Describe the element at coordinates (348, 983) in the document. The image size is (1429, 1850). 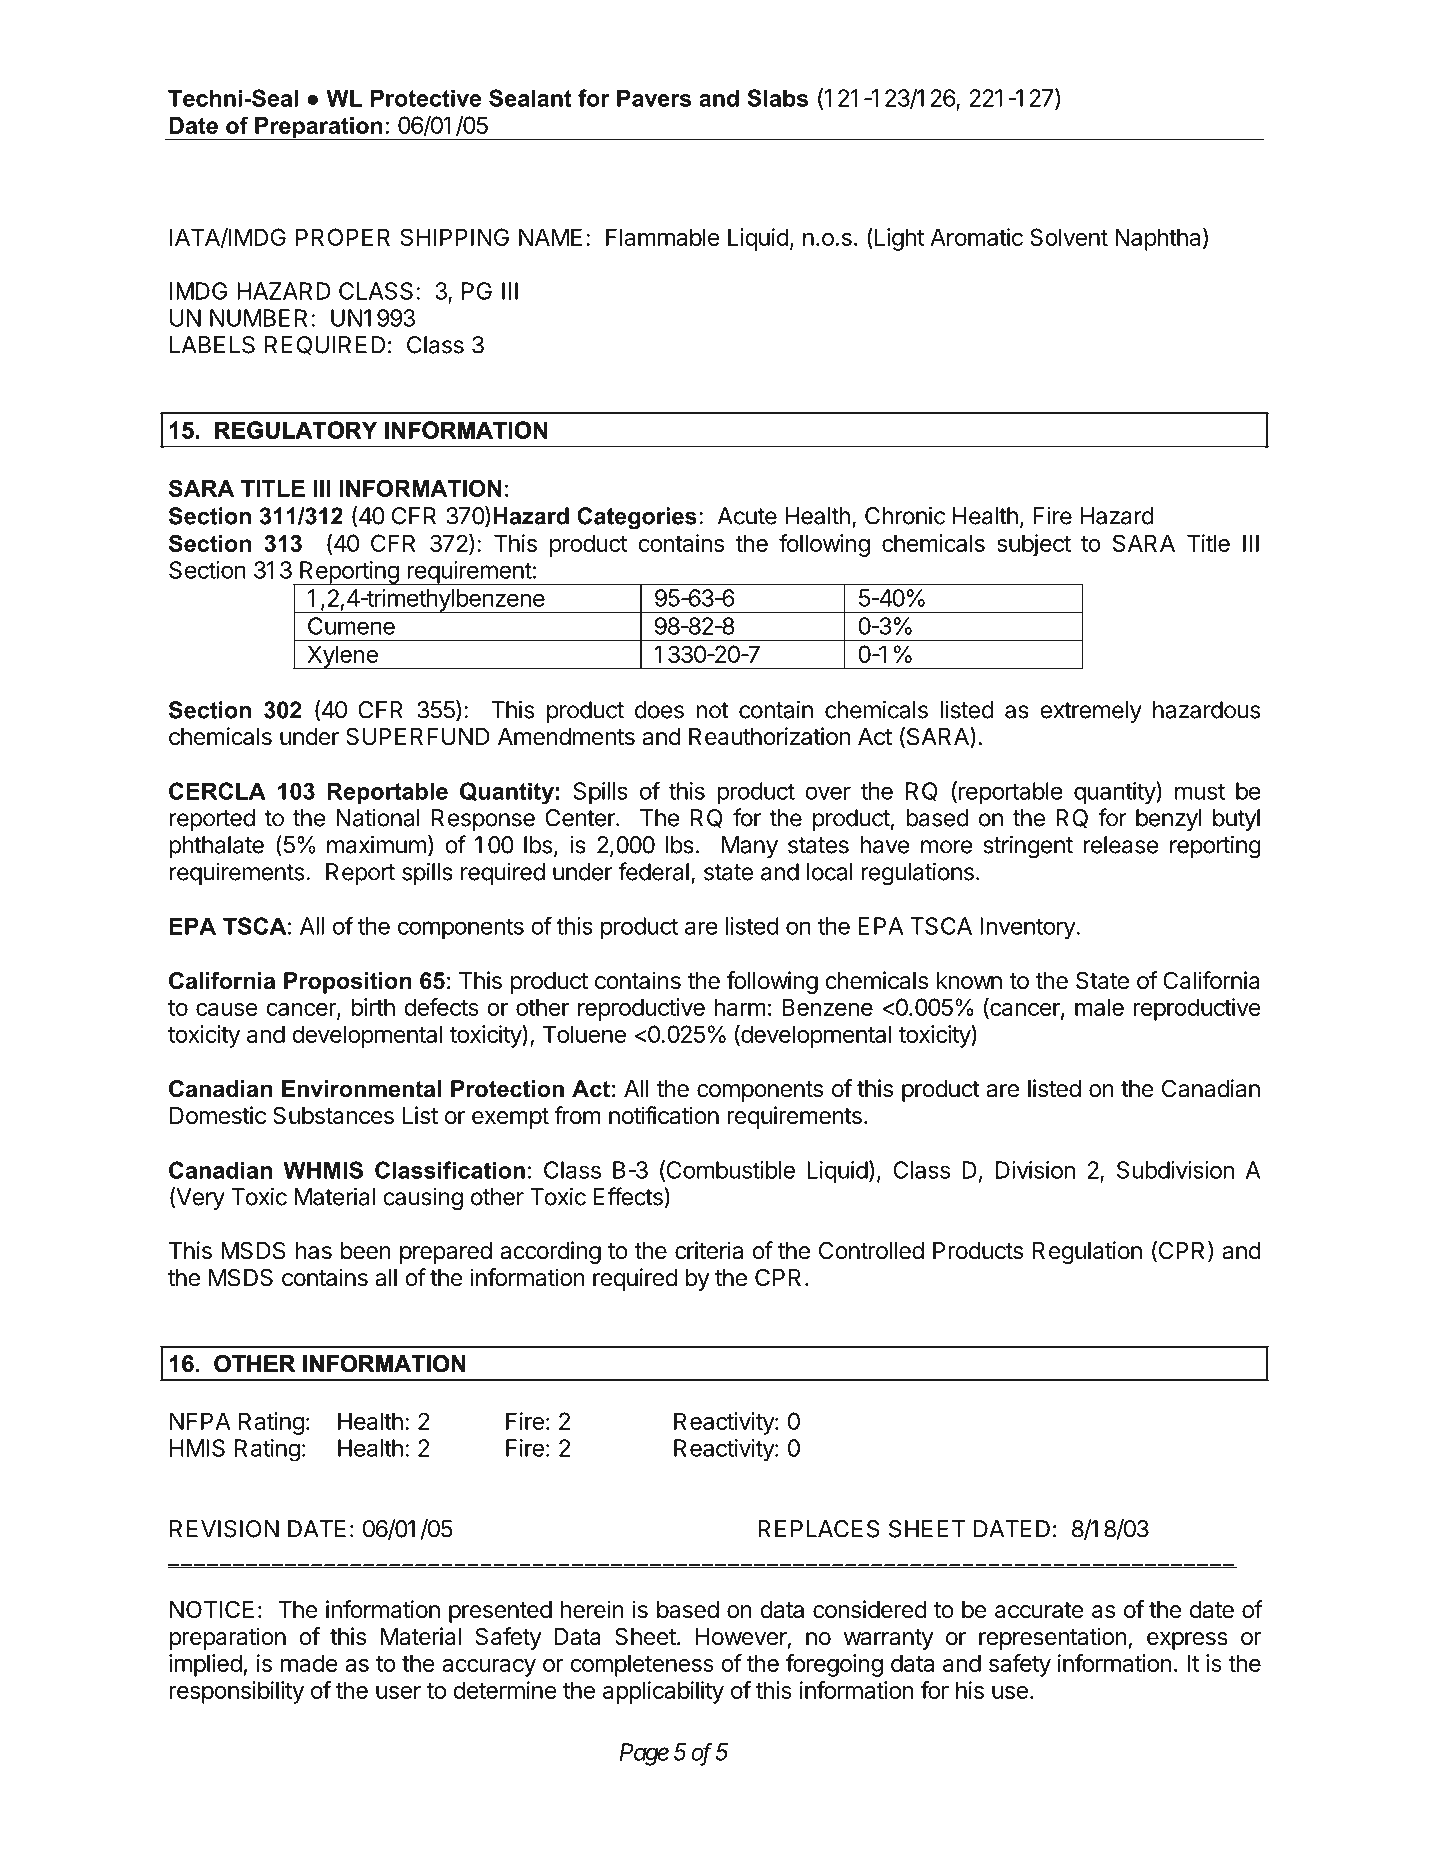
I see `Proposition` at that location.
